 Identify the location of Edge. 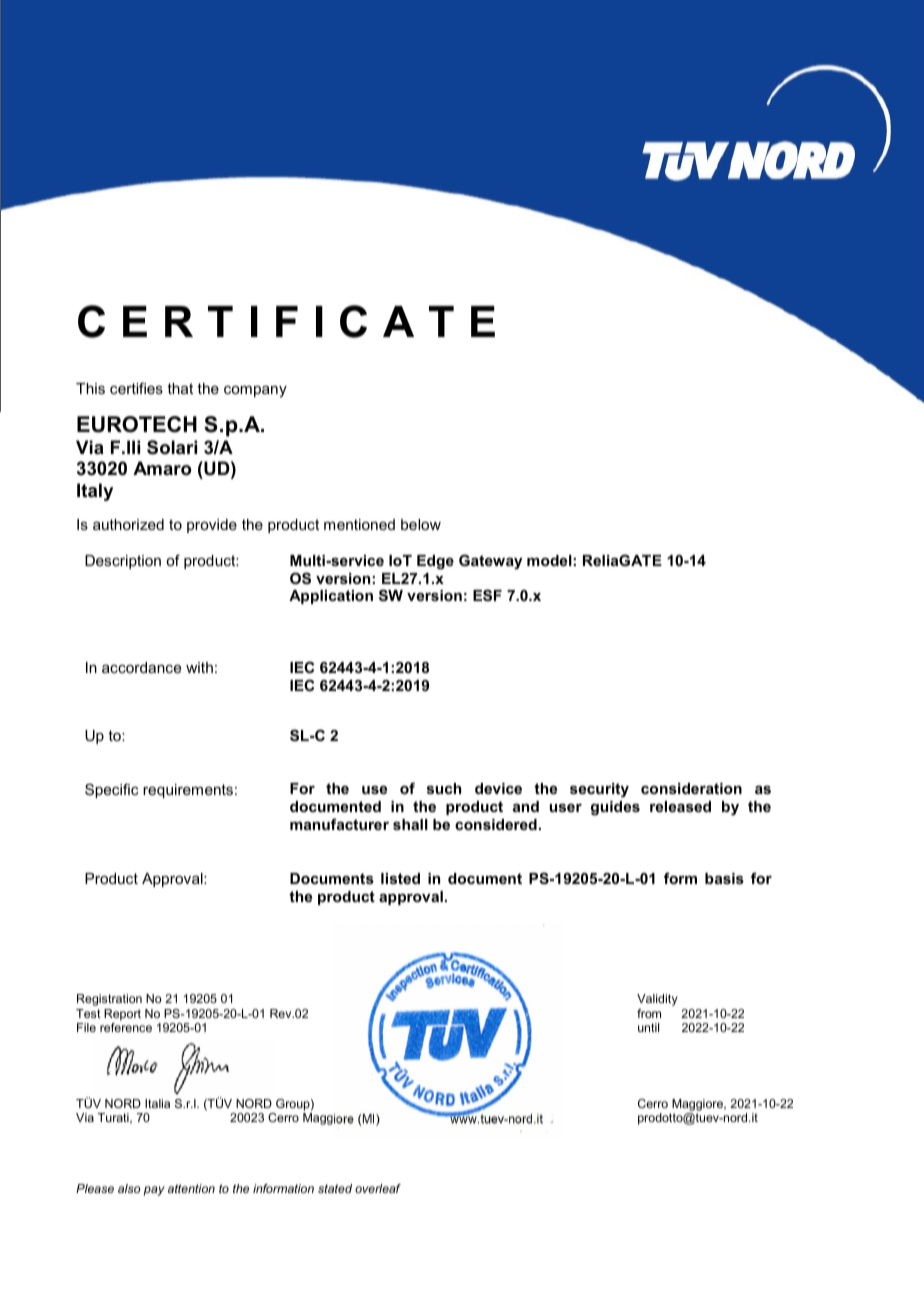
(435, 562).
